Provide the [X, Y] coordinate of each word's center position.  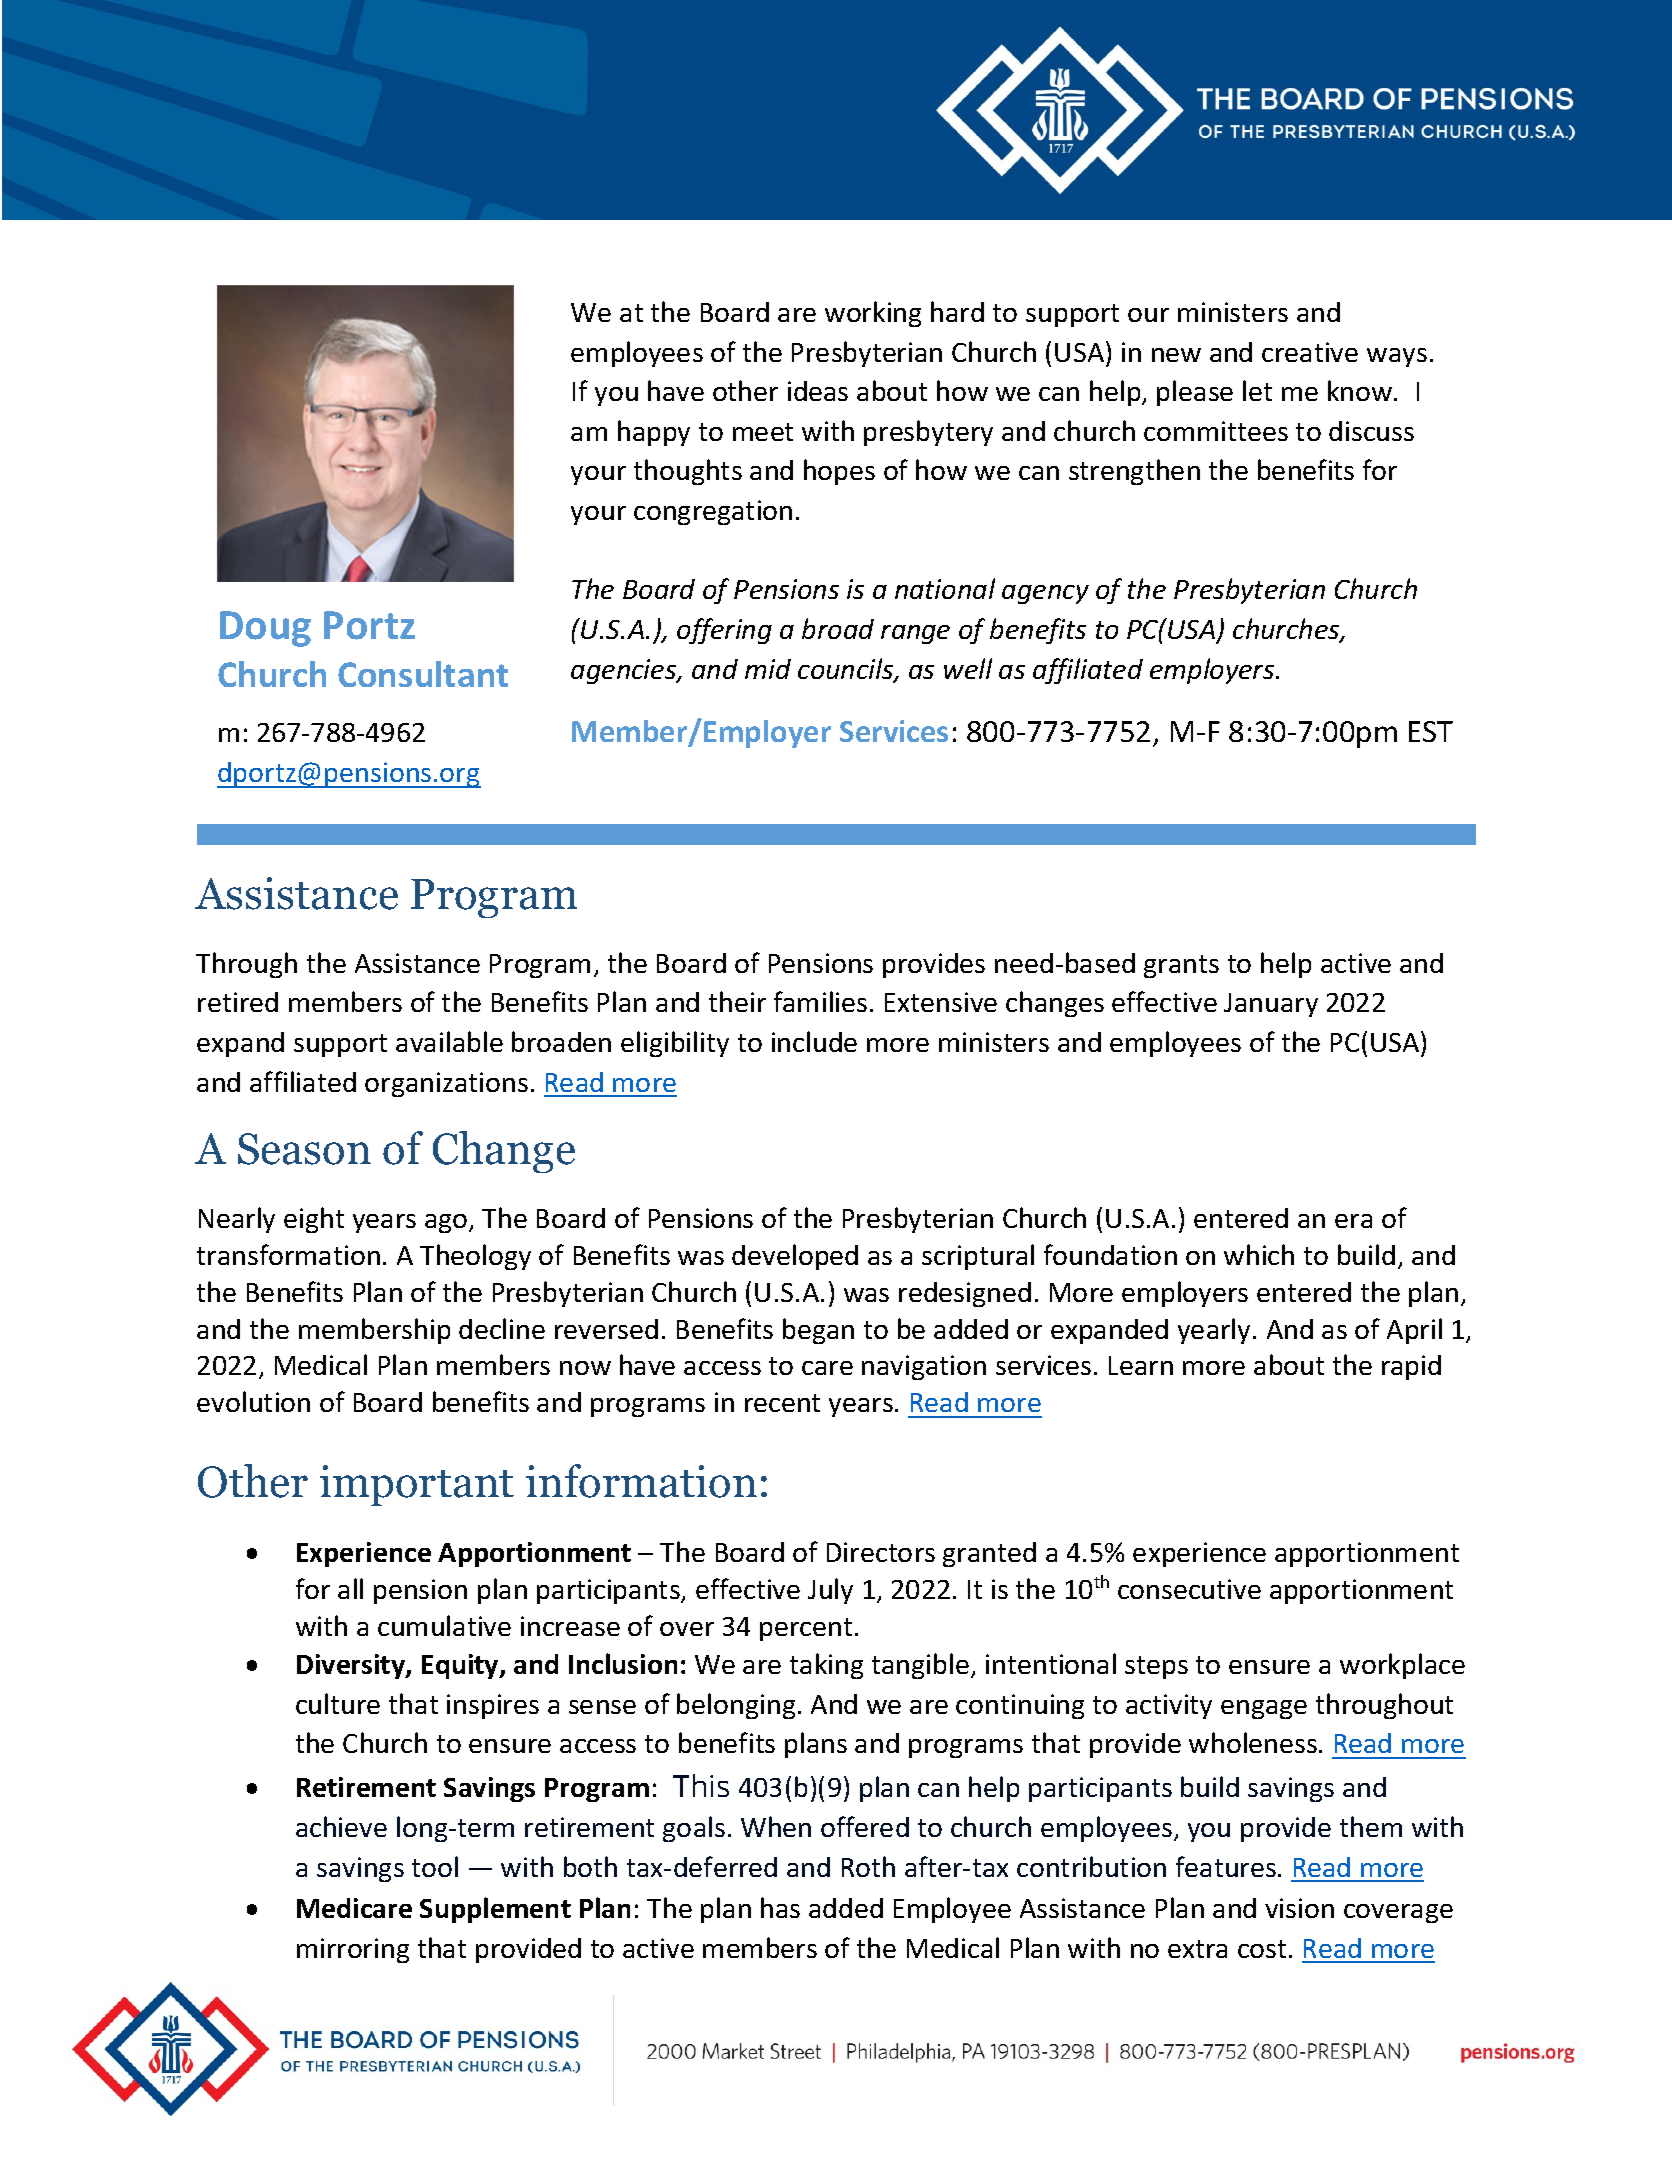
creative [1310, 352]
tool [435, 1866]
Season [304, 1149]
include [814, 1041]
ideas [818, 391]
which [1259, 1254]
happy [654, 433]
